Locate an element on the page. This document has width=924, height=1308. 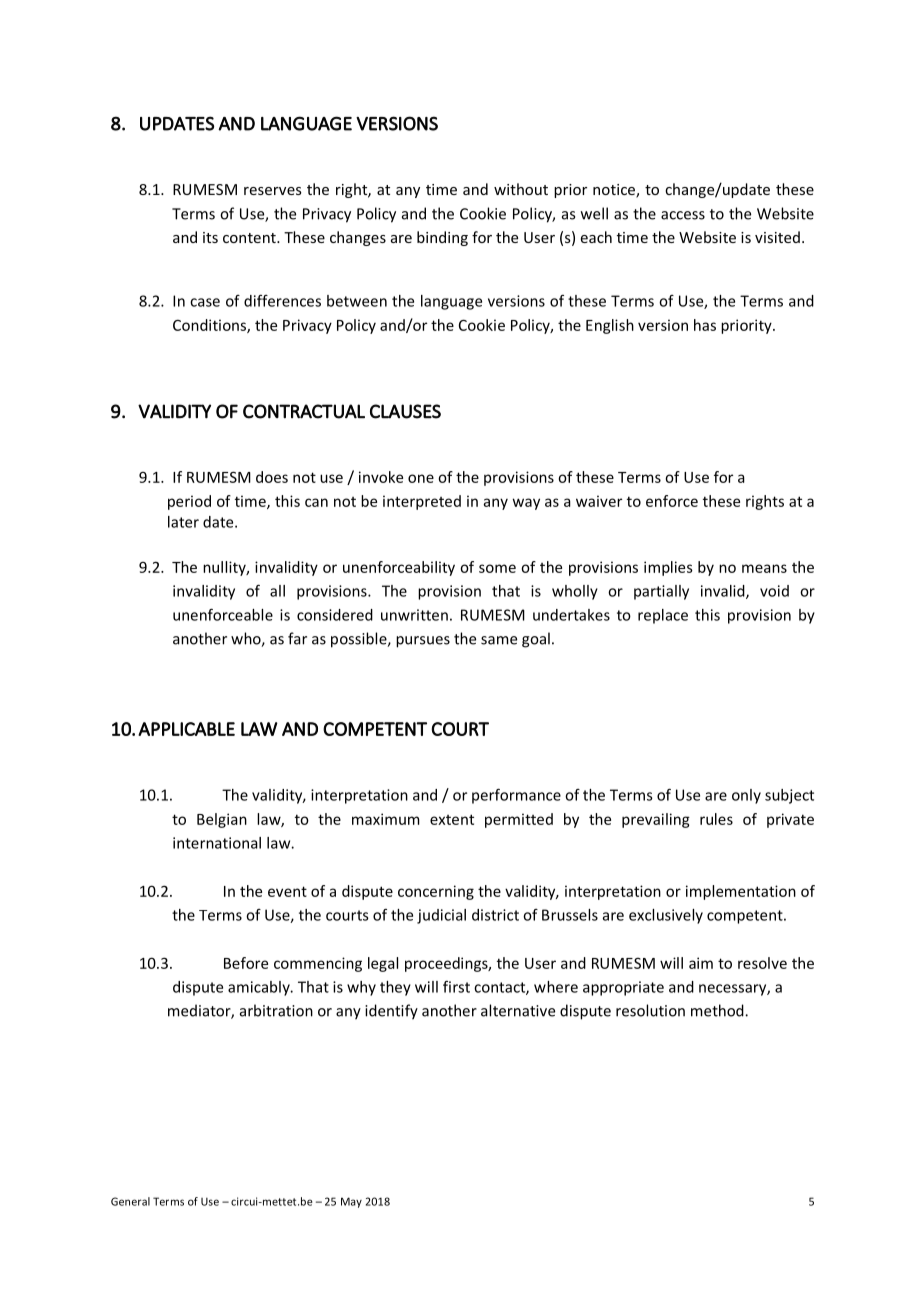
its is located at coordinates (210, 237).
